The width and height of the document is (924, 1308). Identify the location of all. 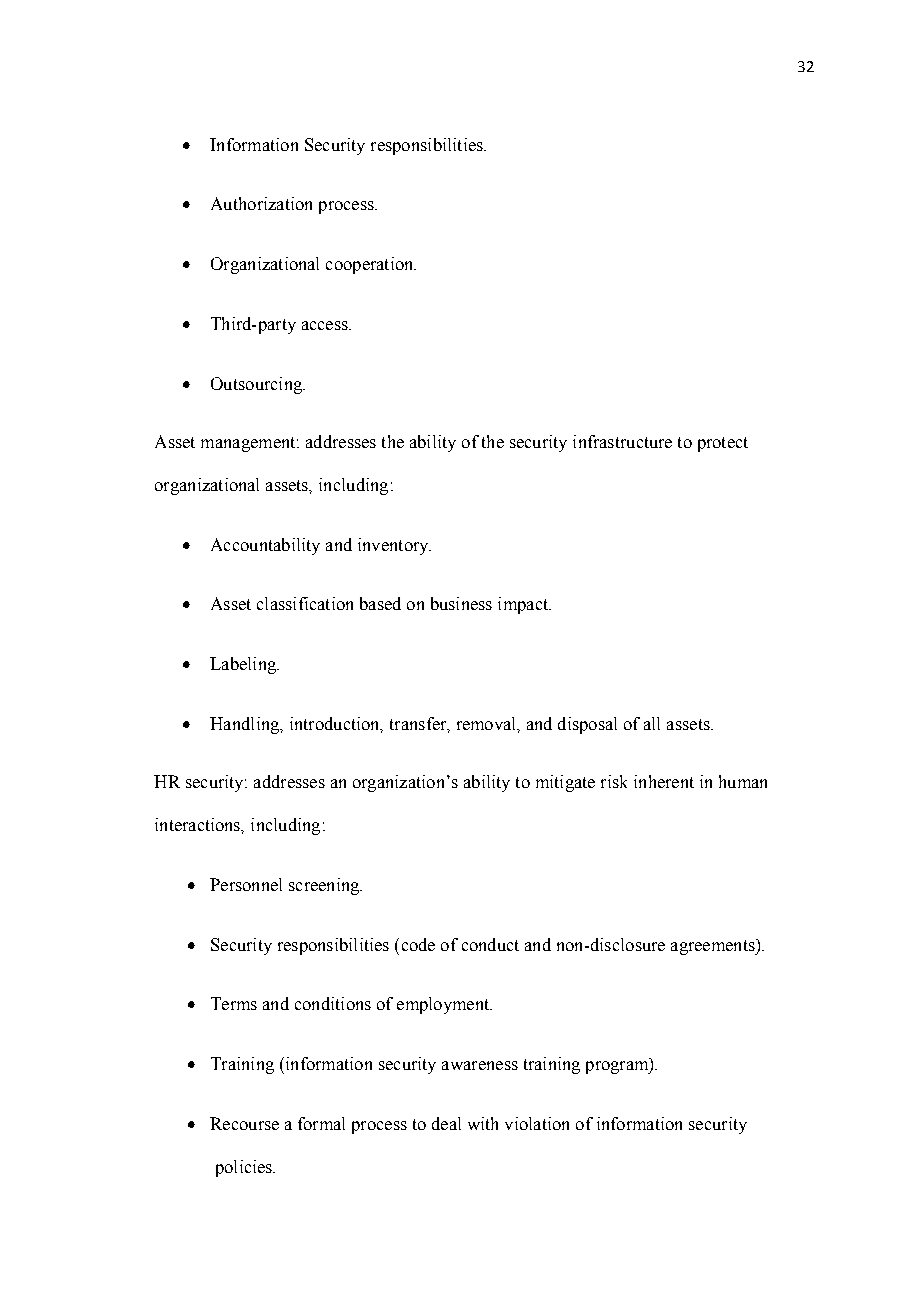
(652, 723).
